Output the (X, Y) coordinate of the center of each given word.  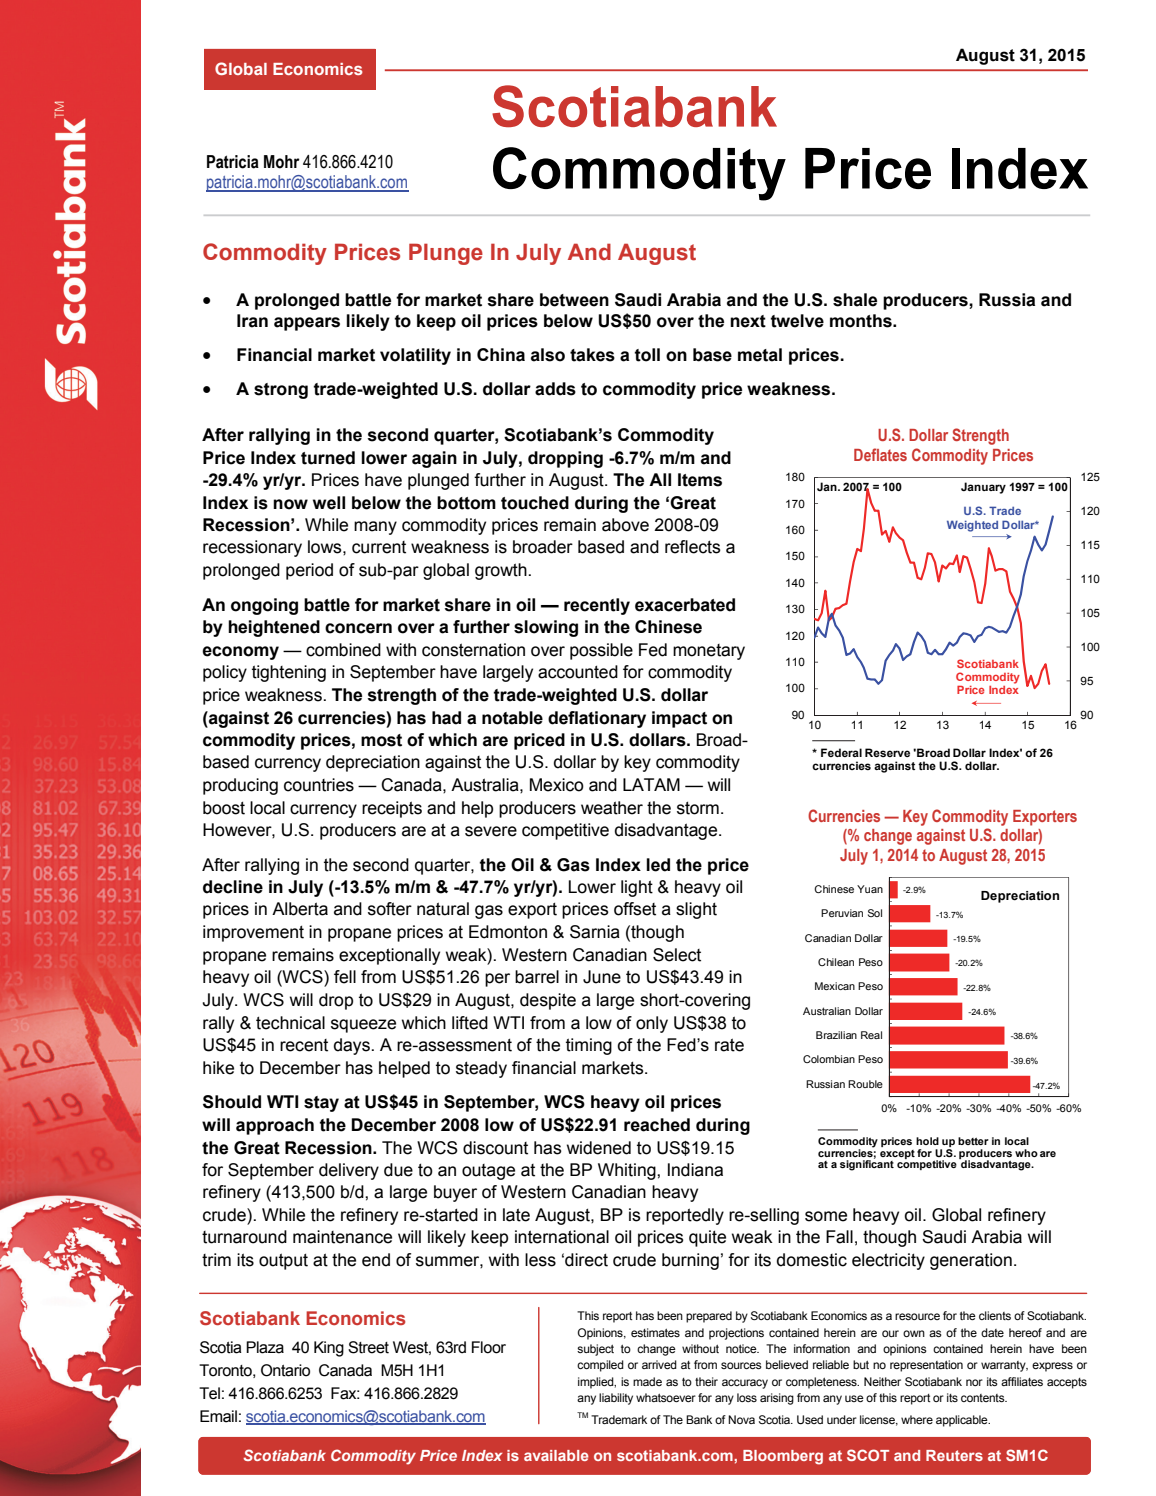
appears (307, 324)
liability (616, 1399)
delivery (349, 1171)
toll (647, 355)
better (973, 1141)
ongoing (264, 606)
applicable (963, 1421)
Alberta (300, 909)
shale (855, 300)
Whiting (628, 1171)
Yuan (870, 889)
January (983, 488)
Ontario (285, 1370)
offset (635, 909)
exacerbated (685, 605)
